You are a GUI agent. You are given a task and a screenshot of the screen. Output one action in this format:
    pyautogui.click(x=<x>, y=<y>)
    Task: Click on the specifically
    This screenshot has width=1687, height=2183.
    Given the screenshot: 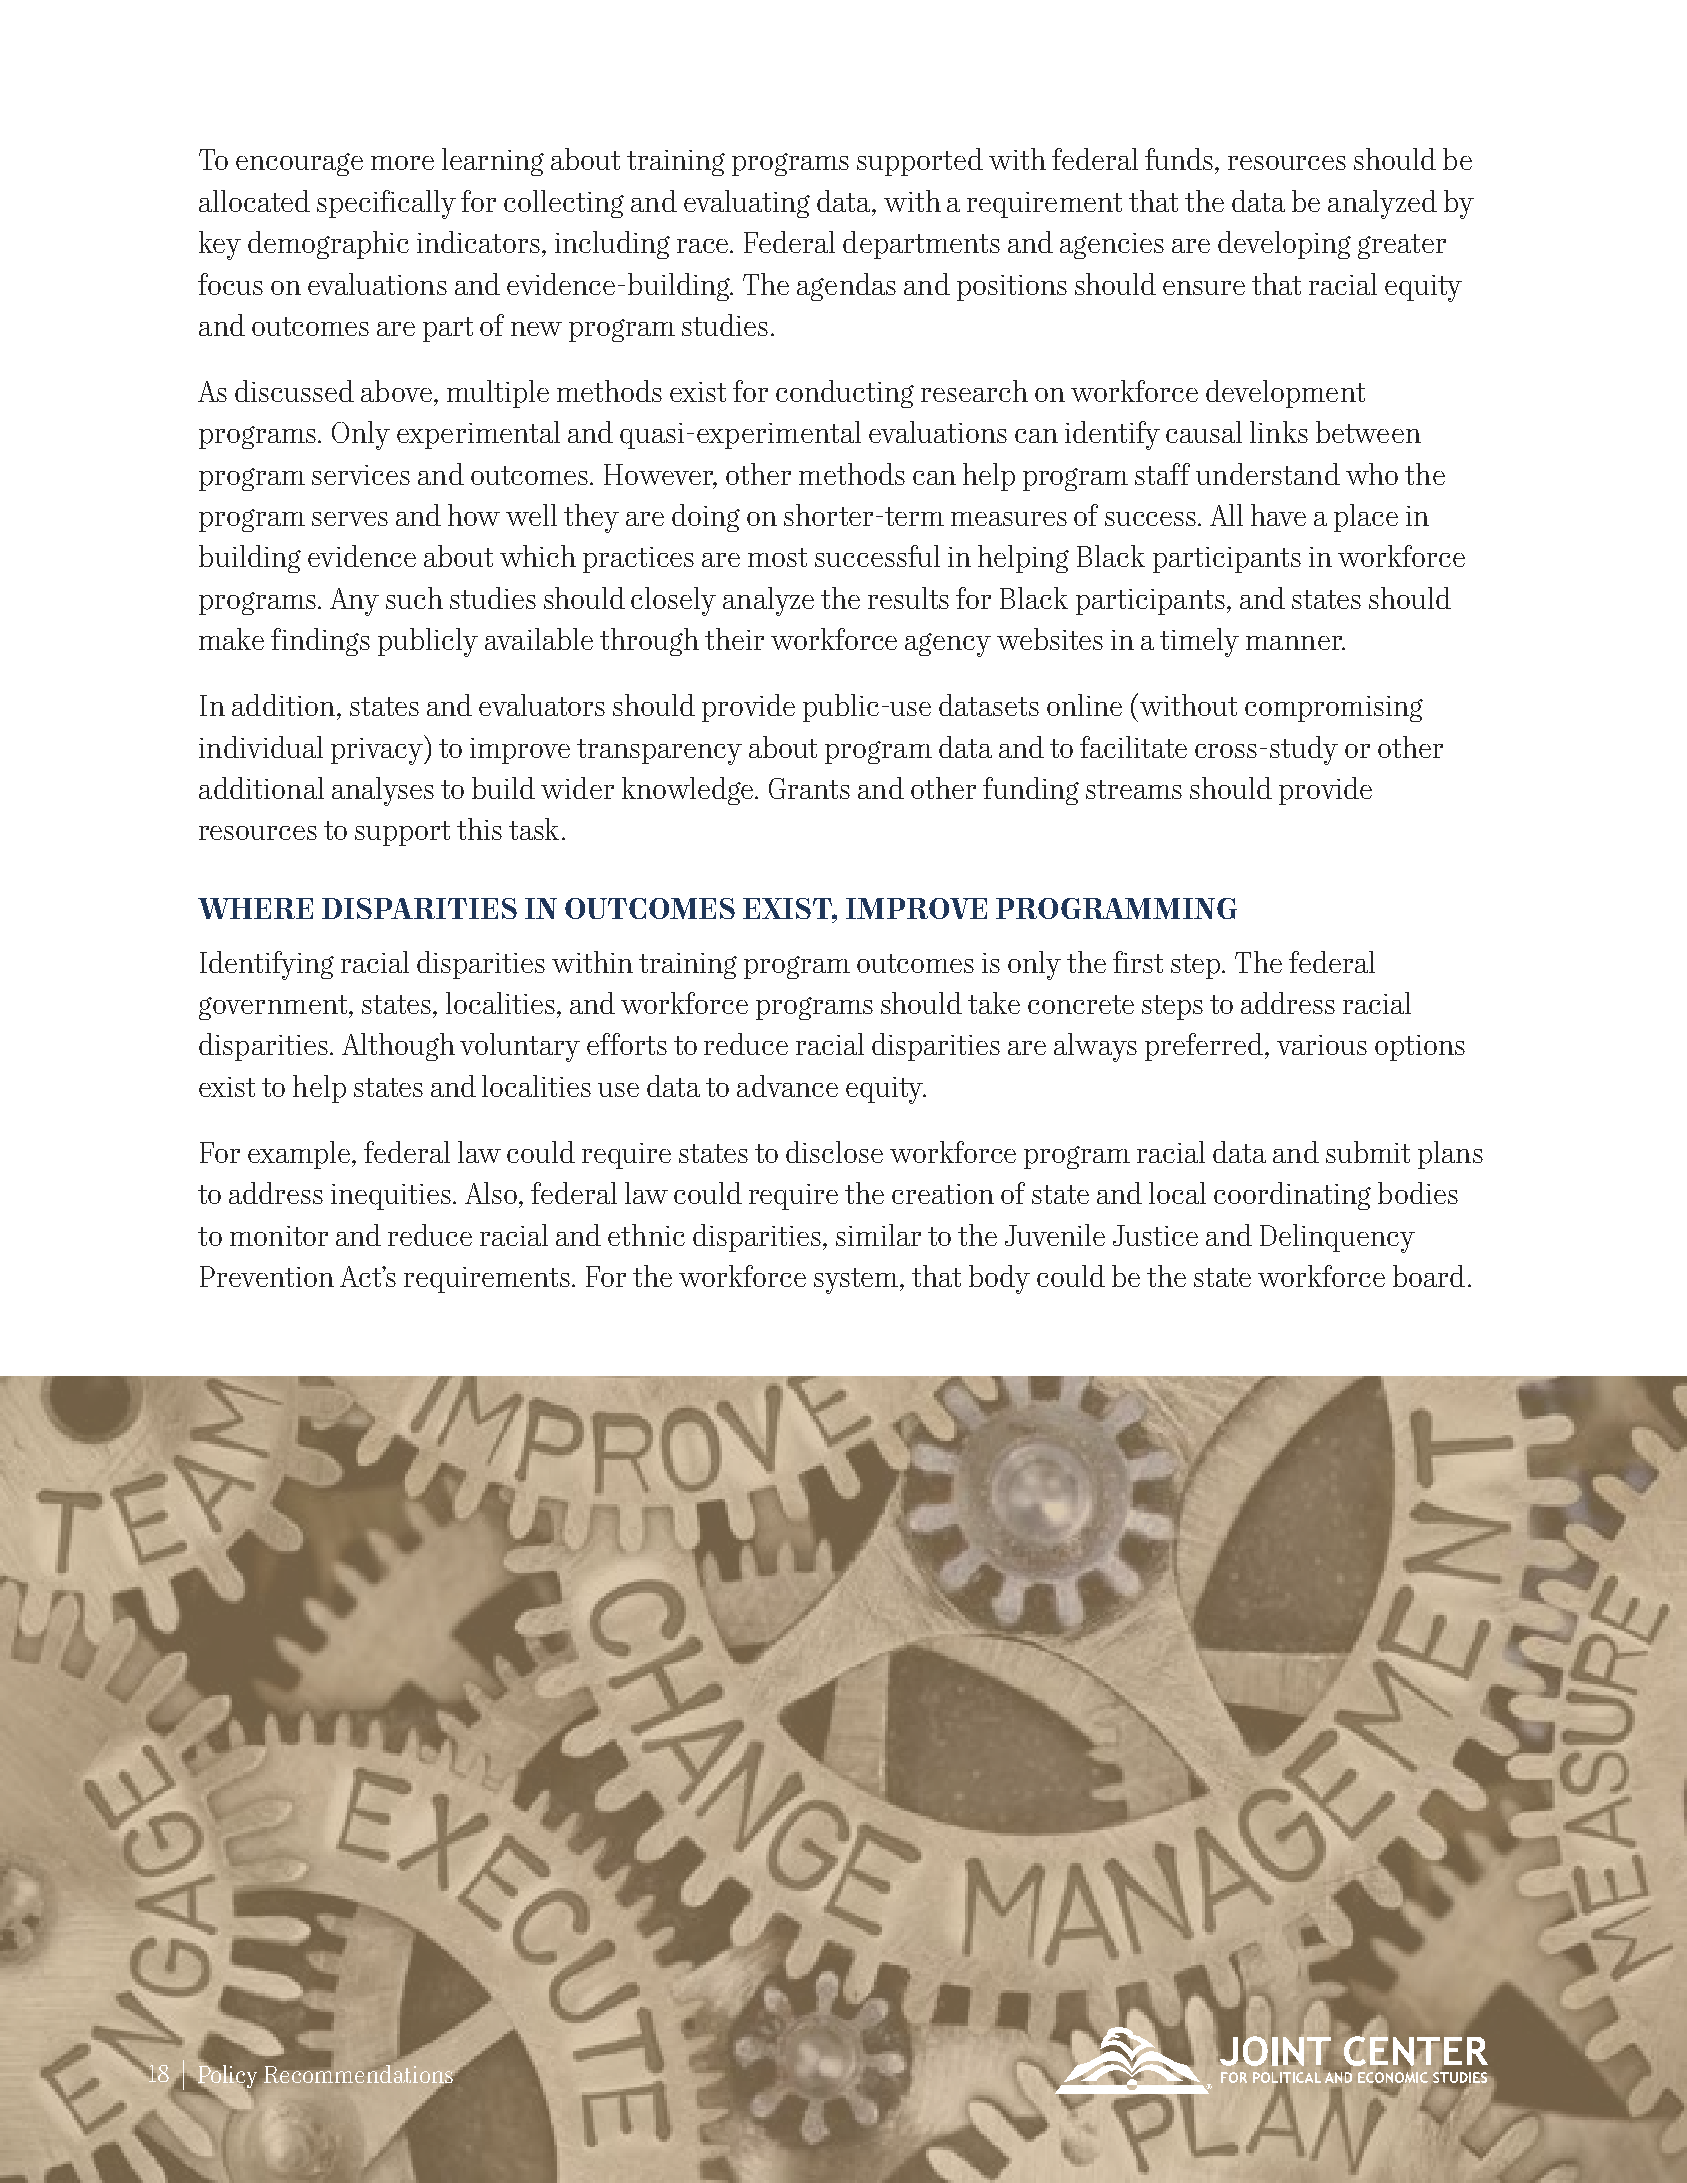 What is the action you would take?
    pyautogui.click(x=386, y=204)
